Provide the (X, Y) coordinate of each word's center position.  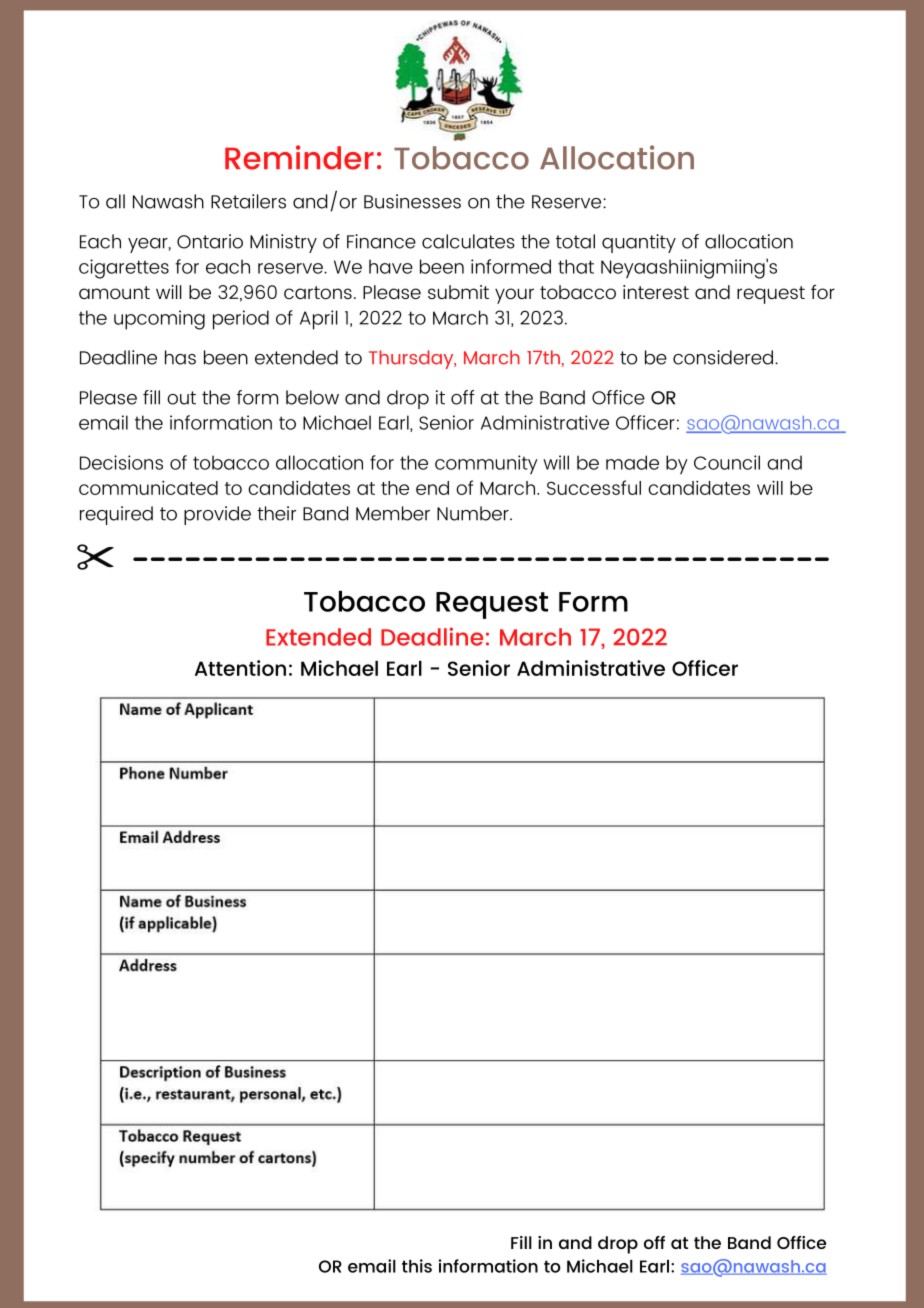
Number (474, 513)
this (417, 1266)
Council (727, 462)
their (276, 513)
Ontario (210, 241)
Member (393, 513)
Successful (594, 487)
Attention (240, 668)
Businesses (412, 201)
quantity (639, 243)
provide (217, 515)
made (632, 462)
